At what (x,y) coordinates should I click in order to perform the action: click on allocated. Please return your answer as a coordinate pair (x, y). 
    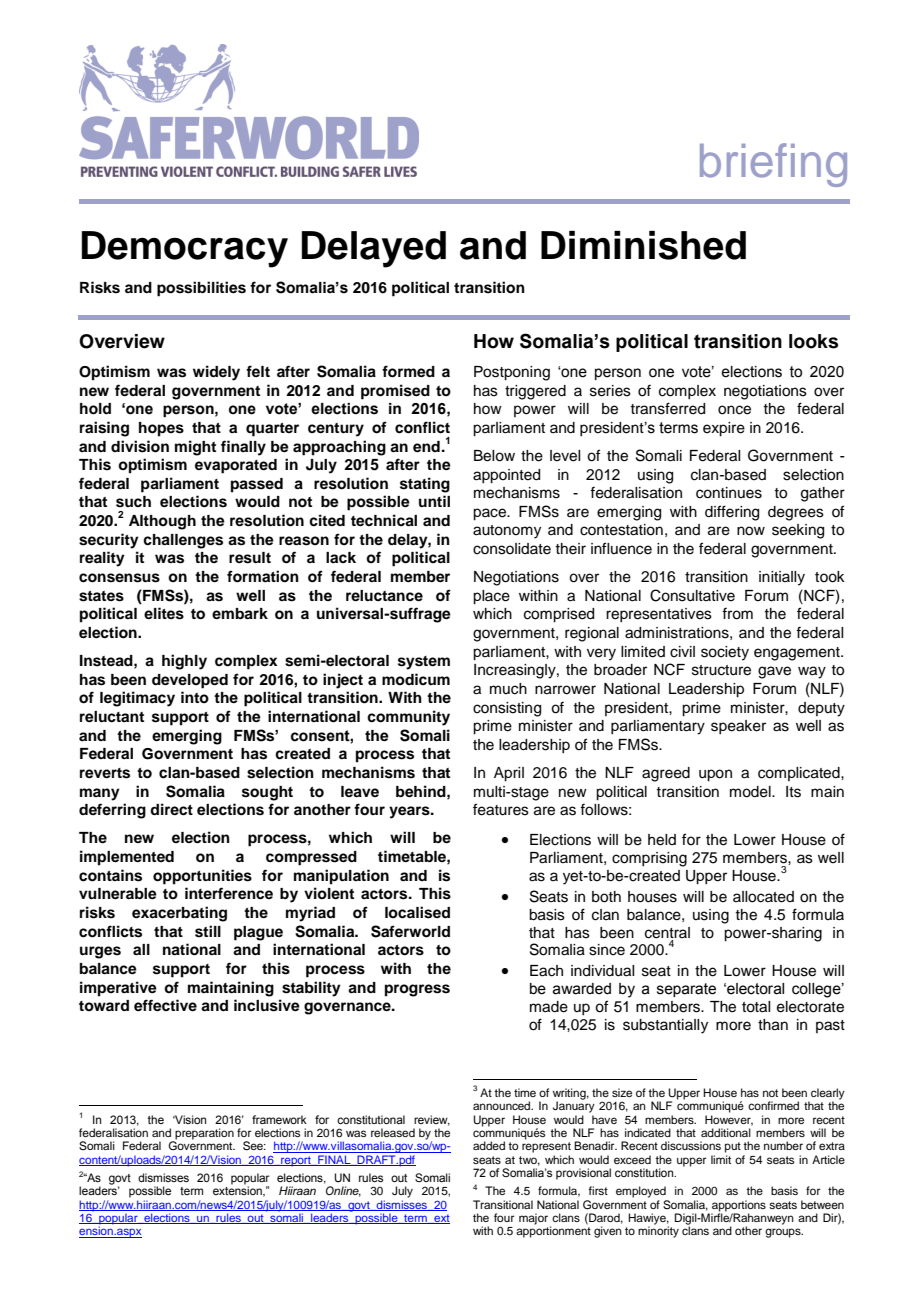
    Looking at the image, I should click on (763, 897).
